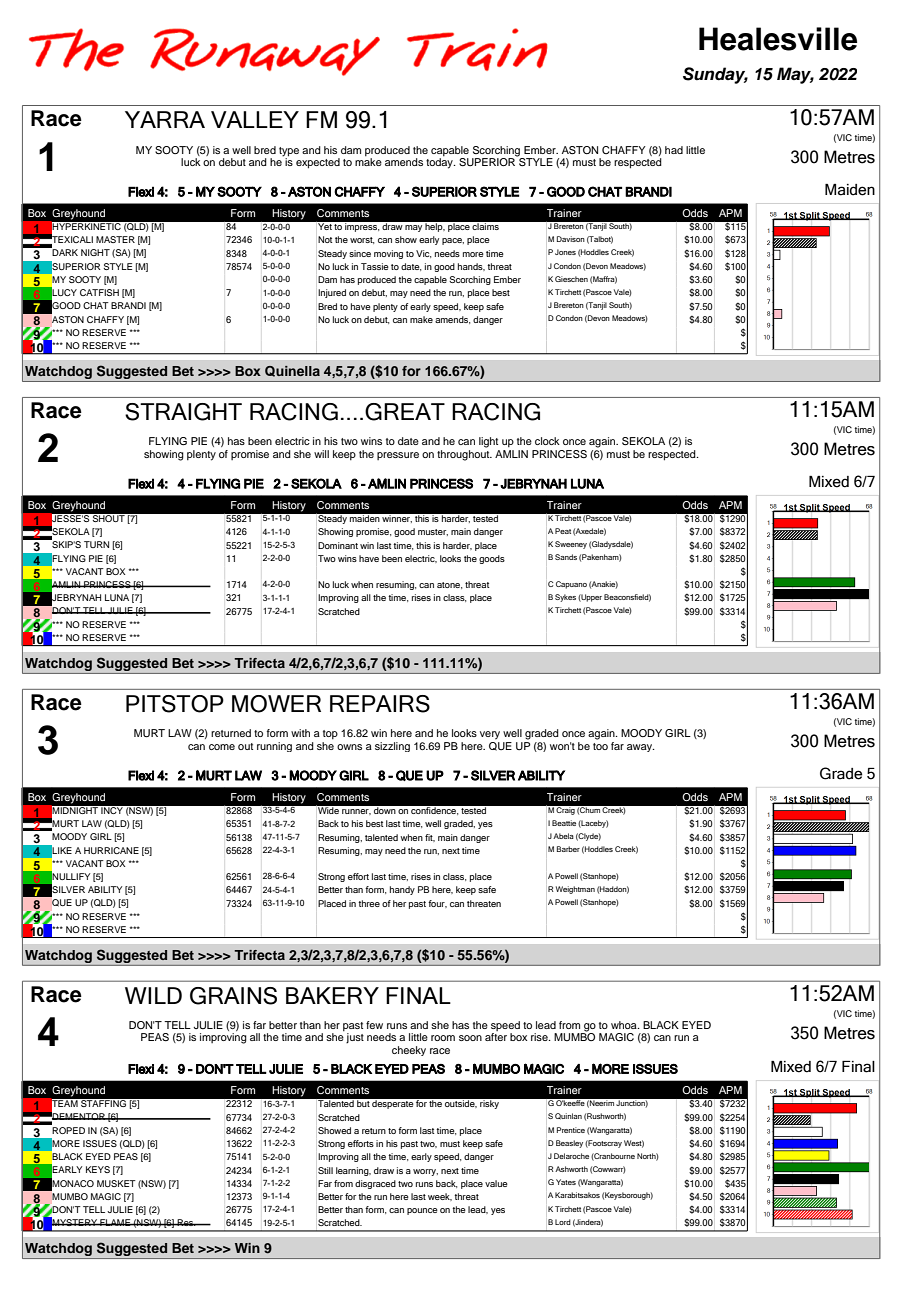 Image resolution: width=924 pixels, height=1303 pixels. Describe the element at coordinates (175, 704) in the screenshot. I see `PITSTOP` at that location.
